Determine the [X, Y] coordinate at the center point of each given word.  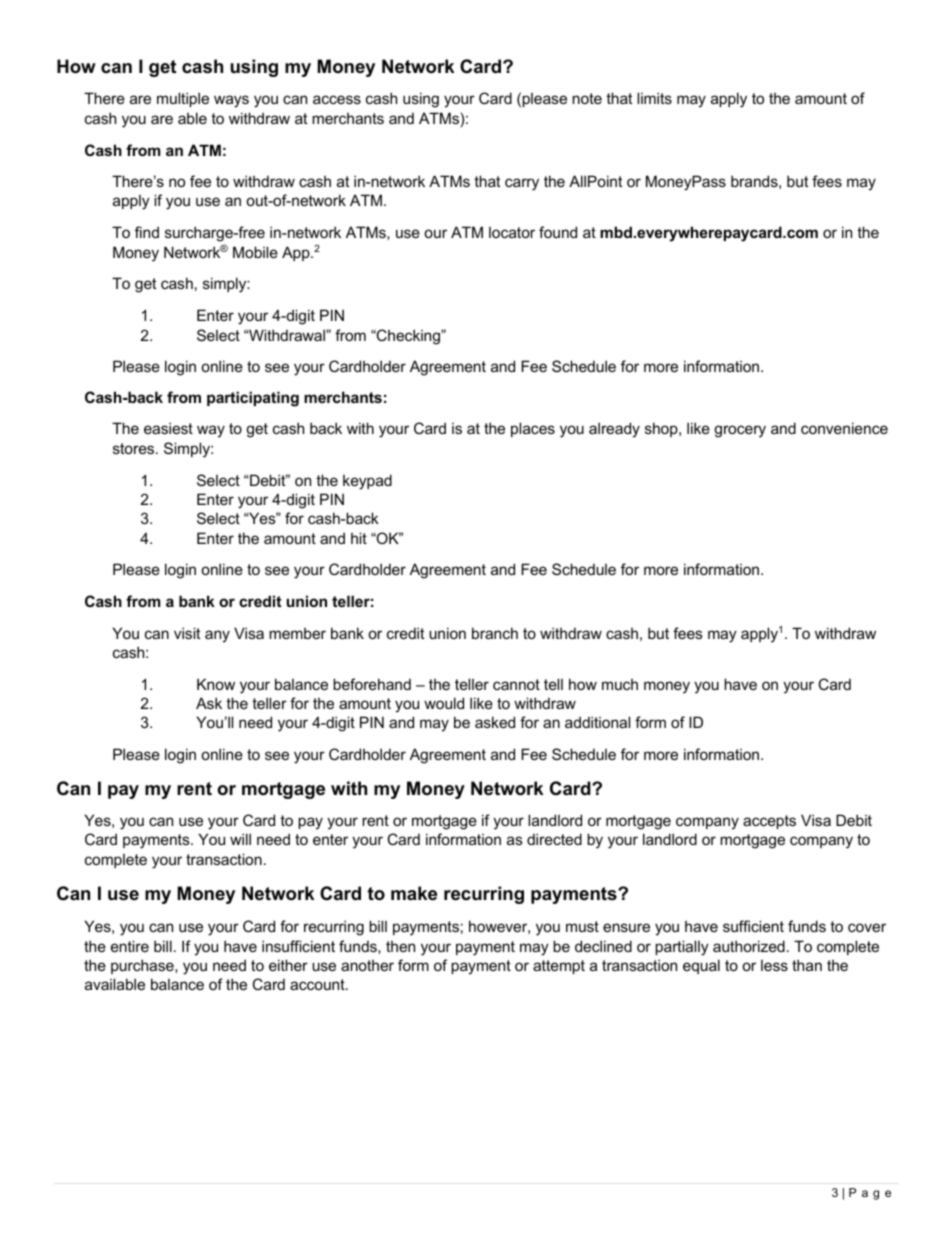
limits [654, 98]
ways [231, 101]
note [587, 98]
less [774, 965]
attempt [559, 967]
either [288, 965]
